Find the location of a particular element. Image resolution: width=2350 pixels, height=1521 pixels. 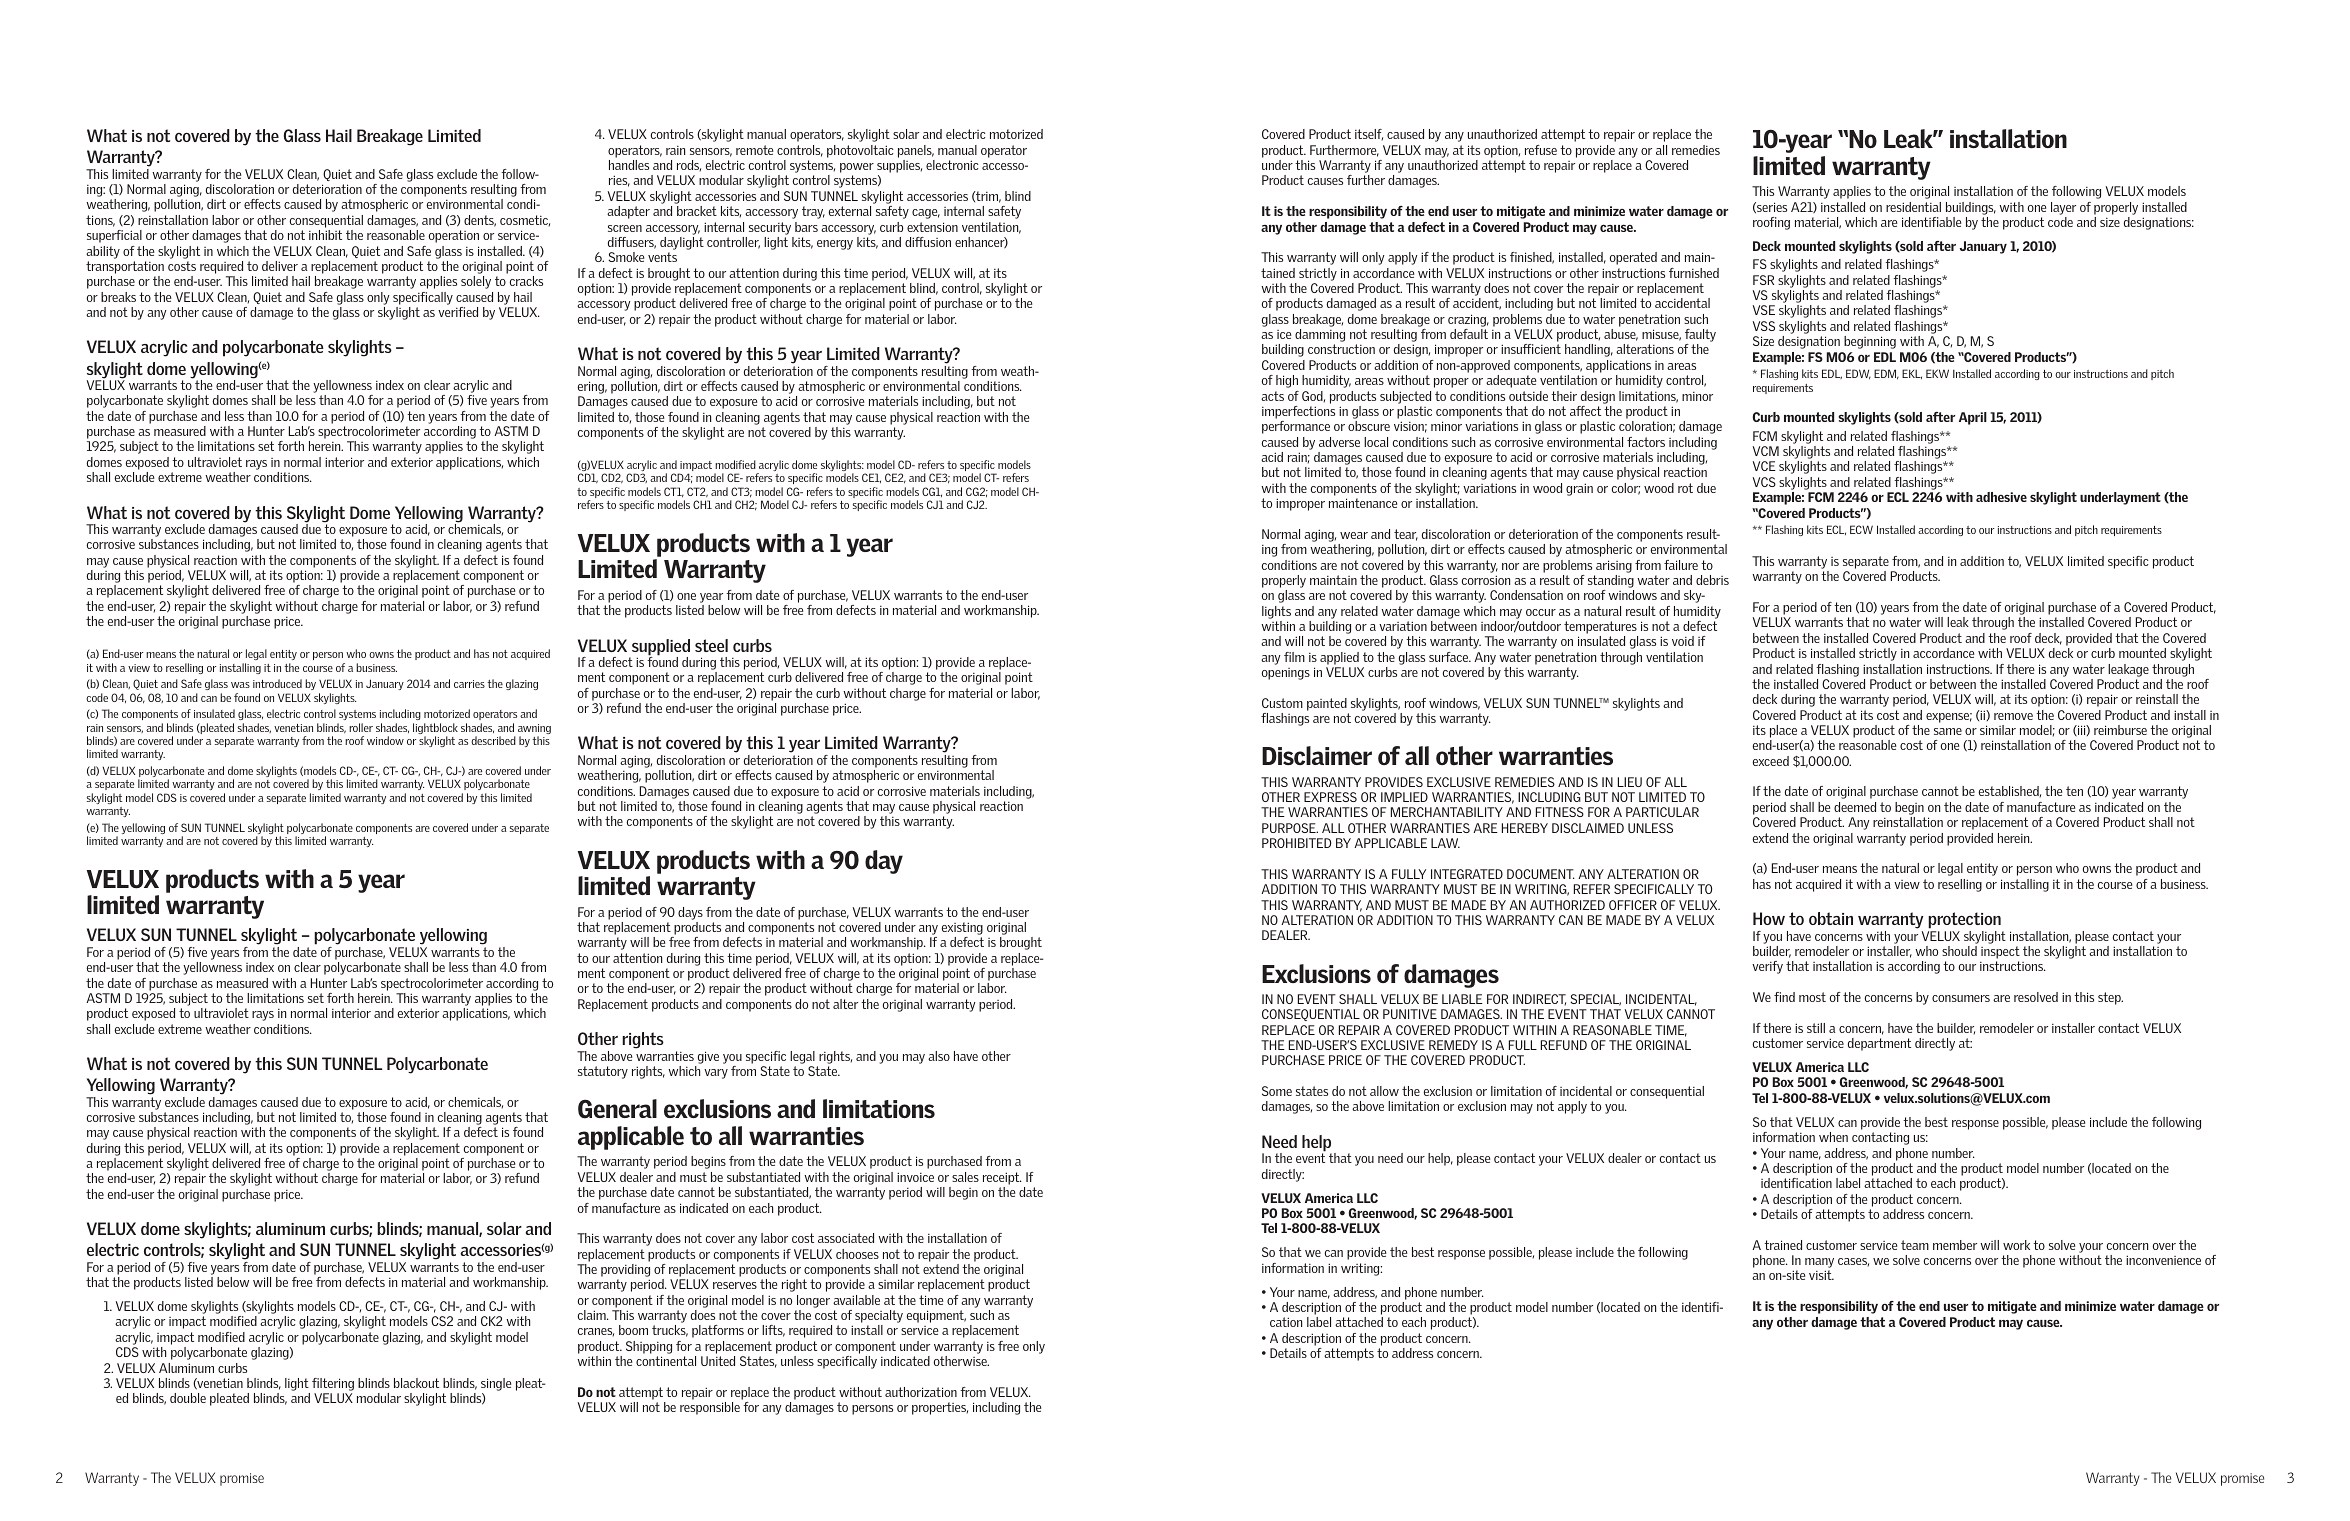

described is located at coordinates (493, 740).
